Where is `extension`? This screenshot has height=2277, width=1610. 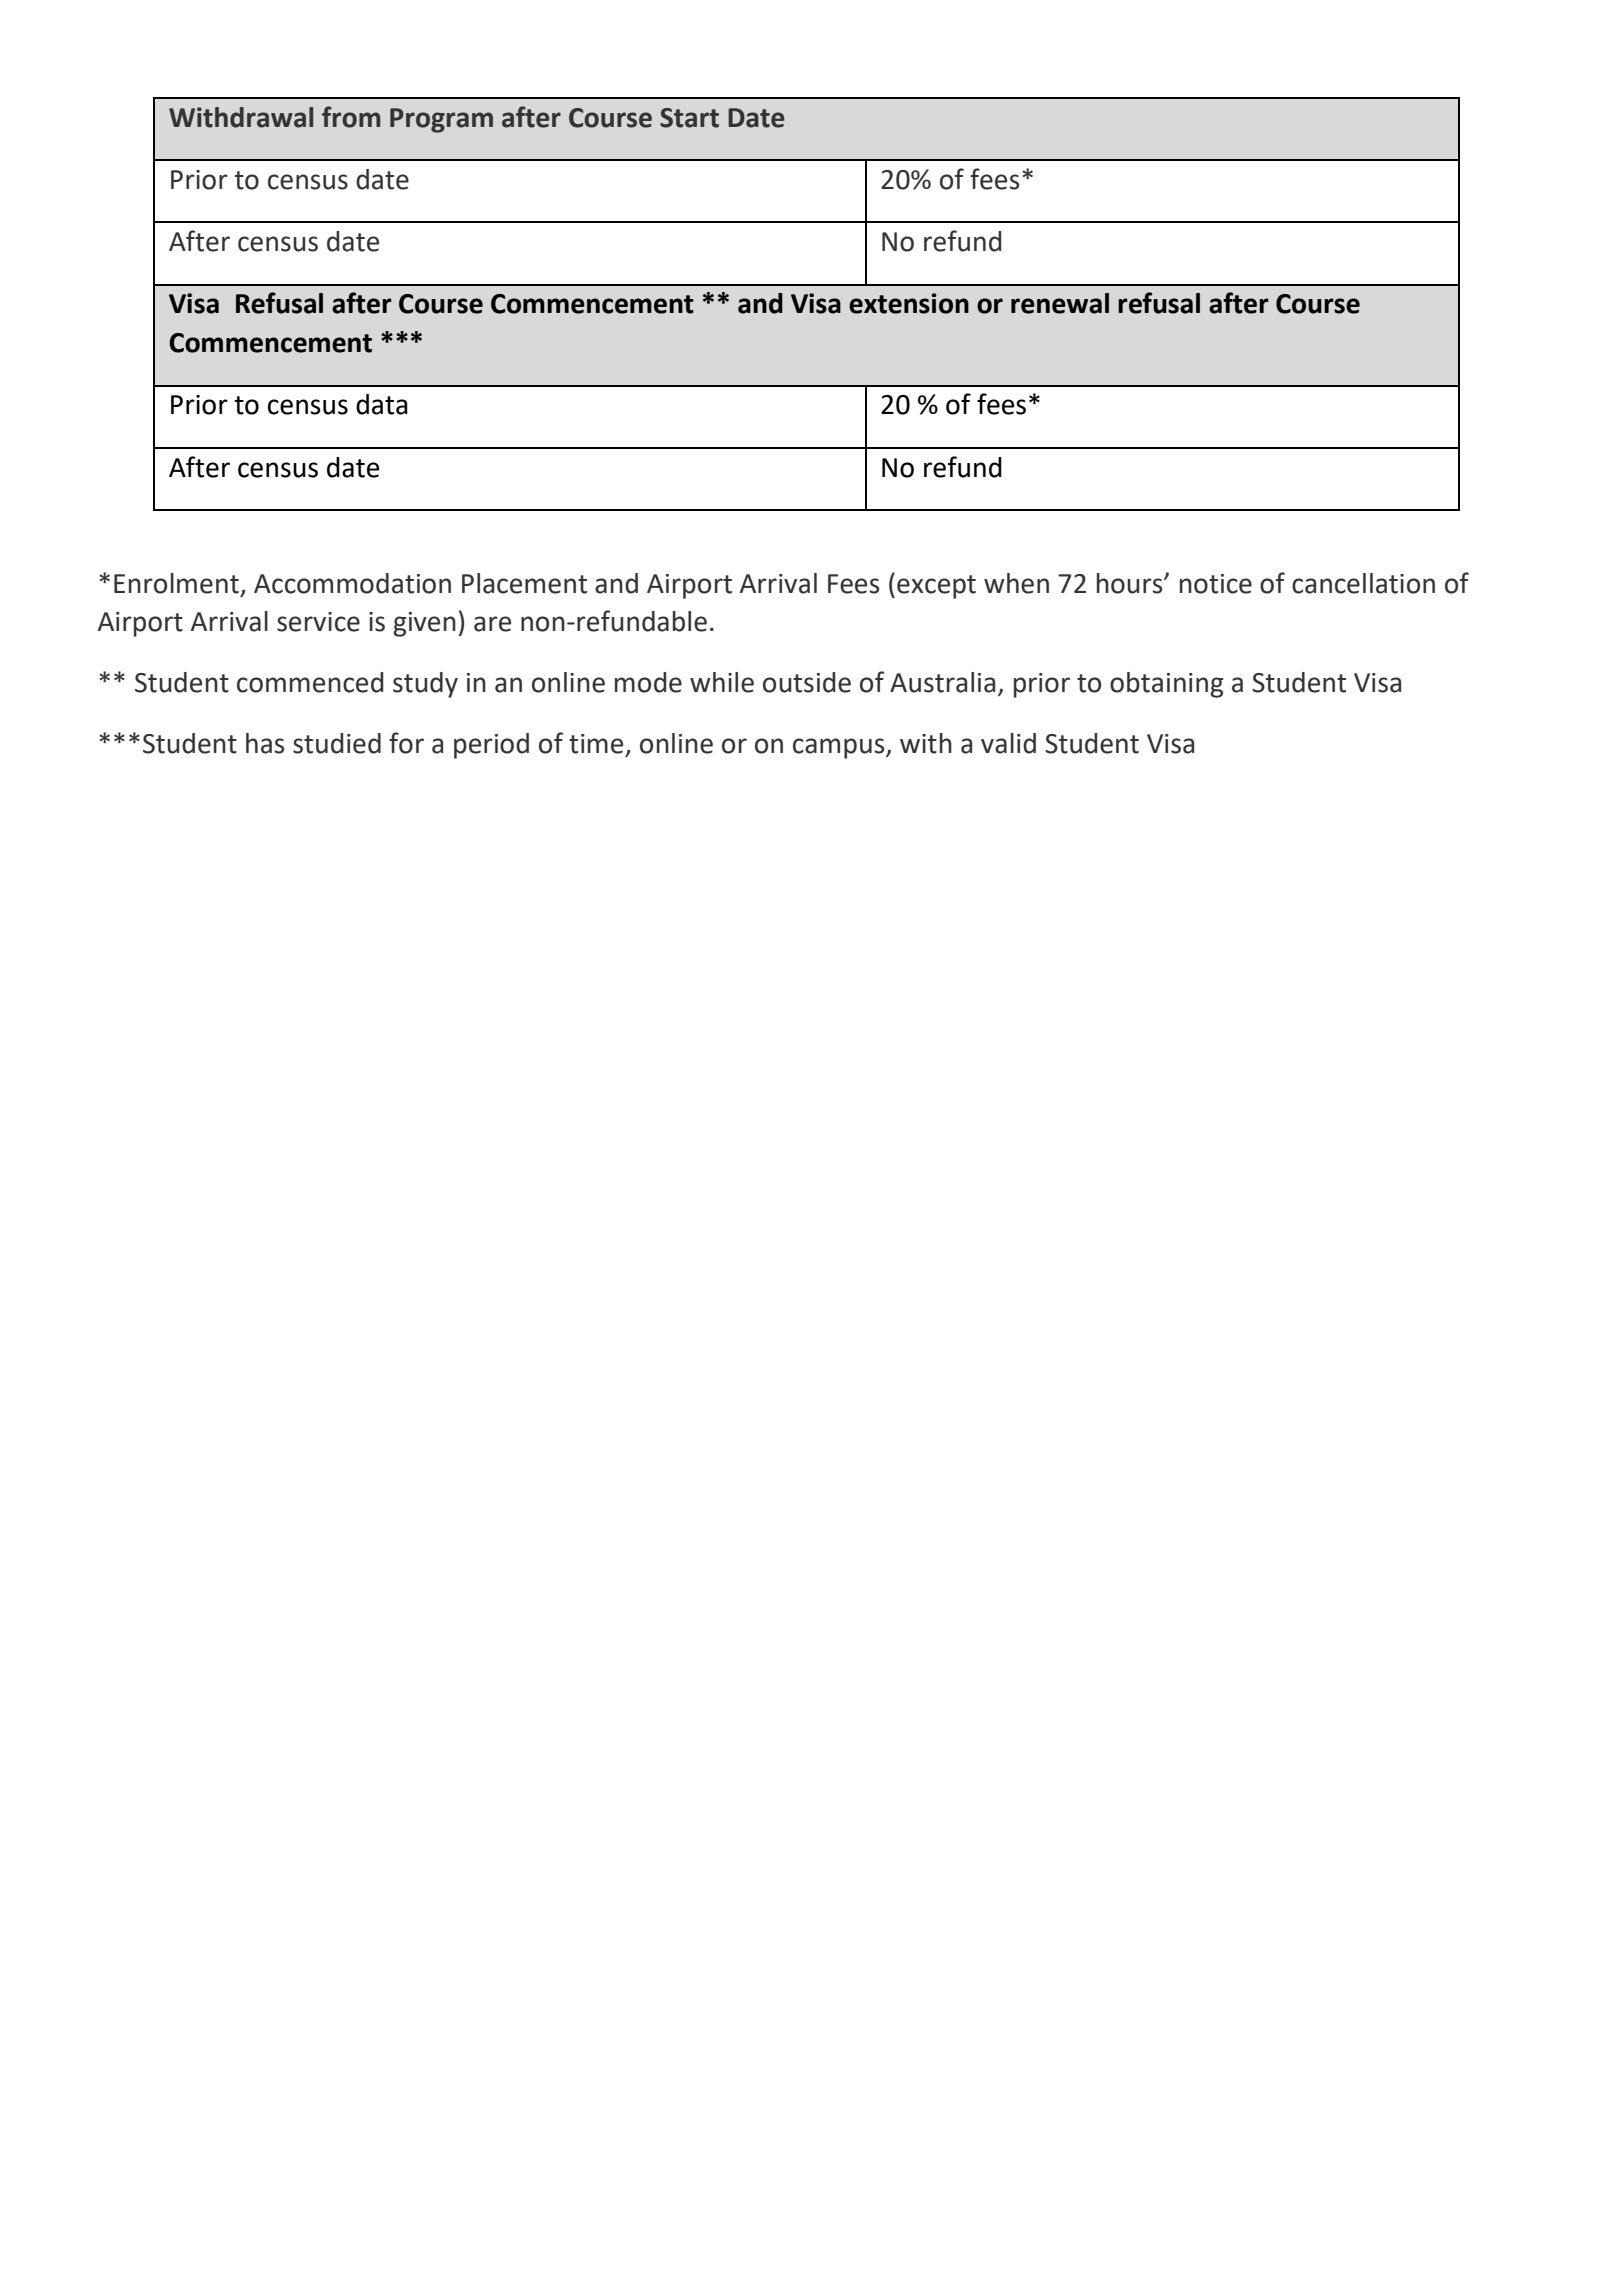 extension is located at coordinates (909, 303).
